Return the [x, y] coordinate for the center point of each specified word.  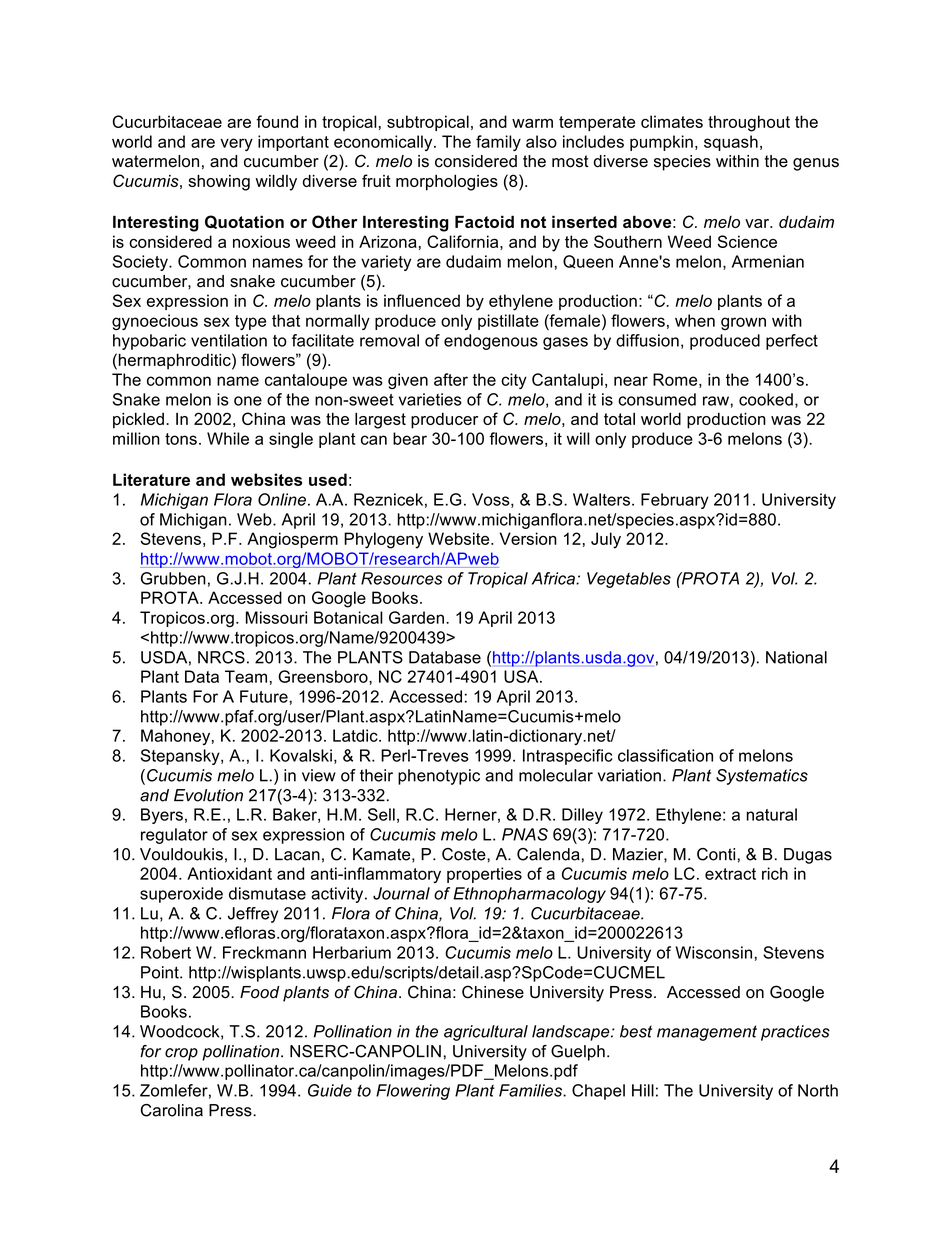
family [498, 143]
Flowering [413, 1092]
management [707, 1033]
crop [181, 1054]
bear [410, 438]
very [236, 144]
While [228, 438]
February [675, 501]
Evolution [208, 795]
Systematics [762, 777]
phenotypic [439, 777]
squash [731, 143]
